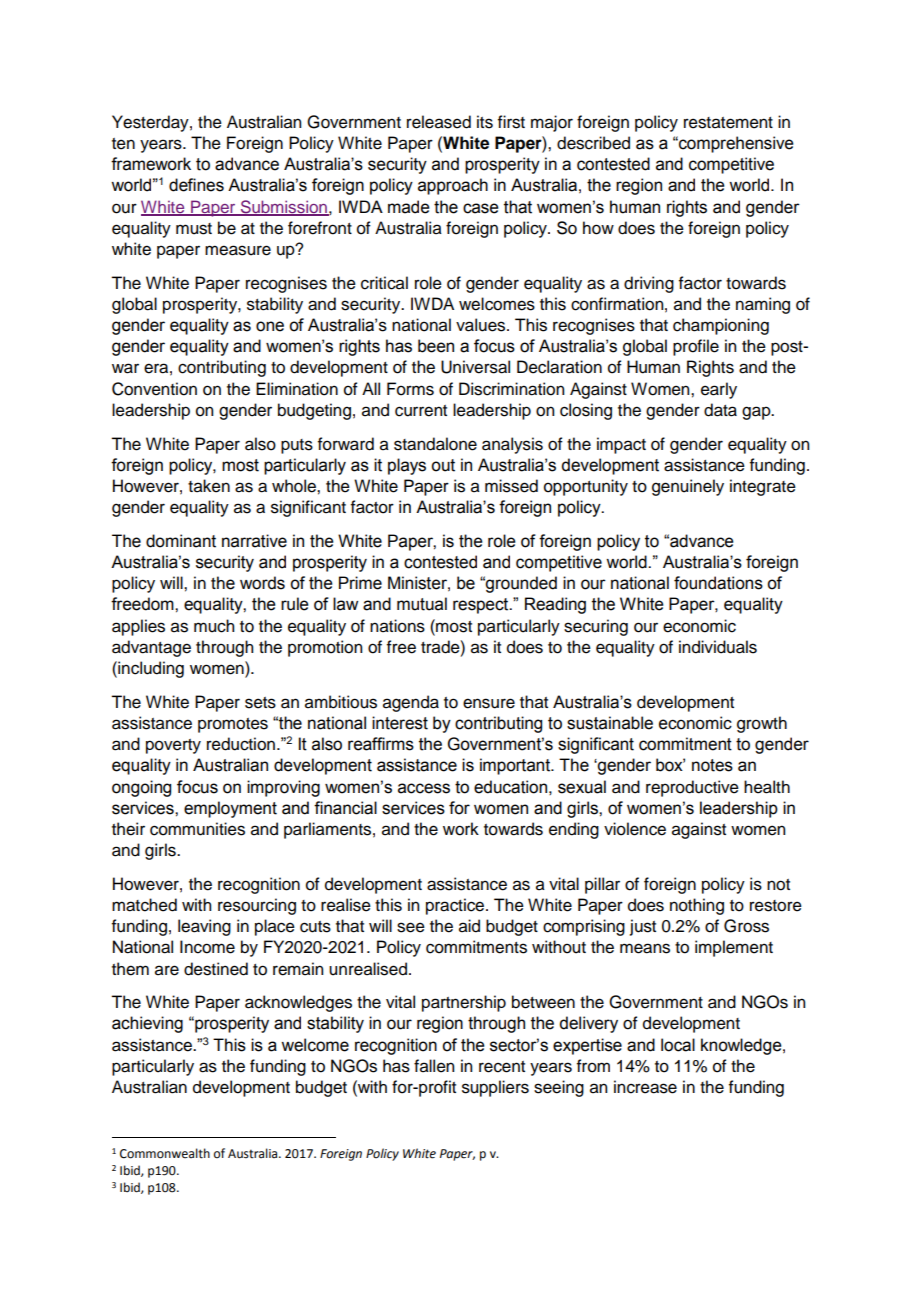 Image resolution: width=924 pixels, height=1308 pixels. Describe the element at coordinates (165, 1153) in the image. I see `Commonwealth` at that location.
